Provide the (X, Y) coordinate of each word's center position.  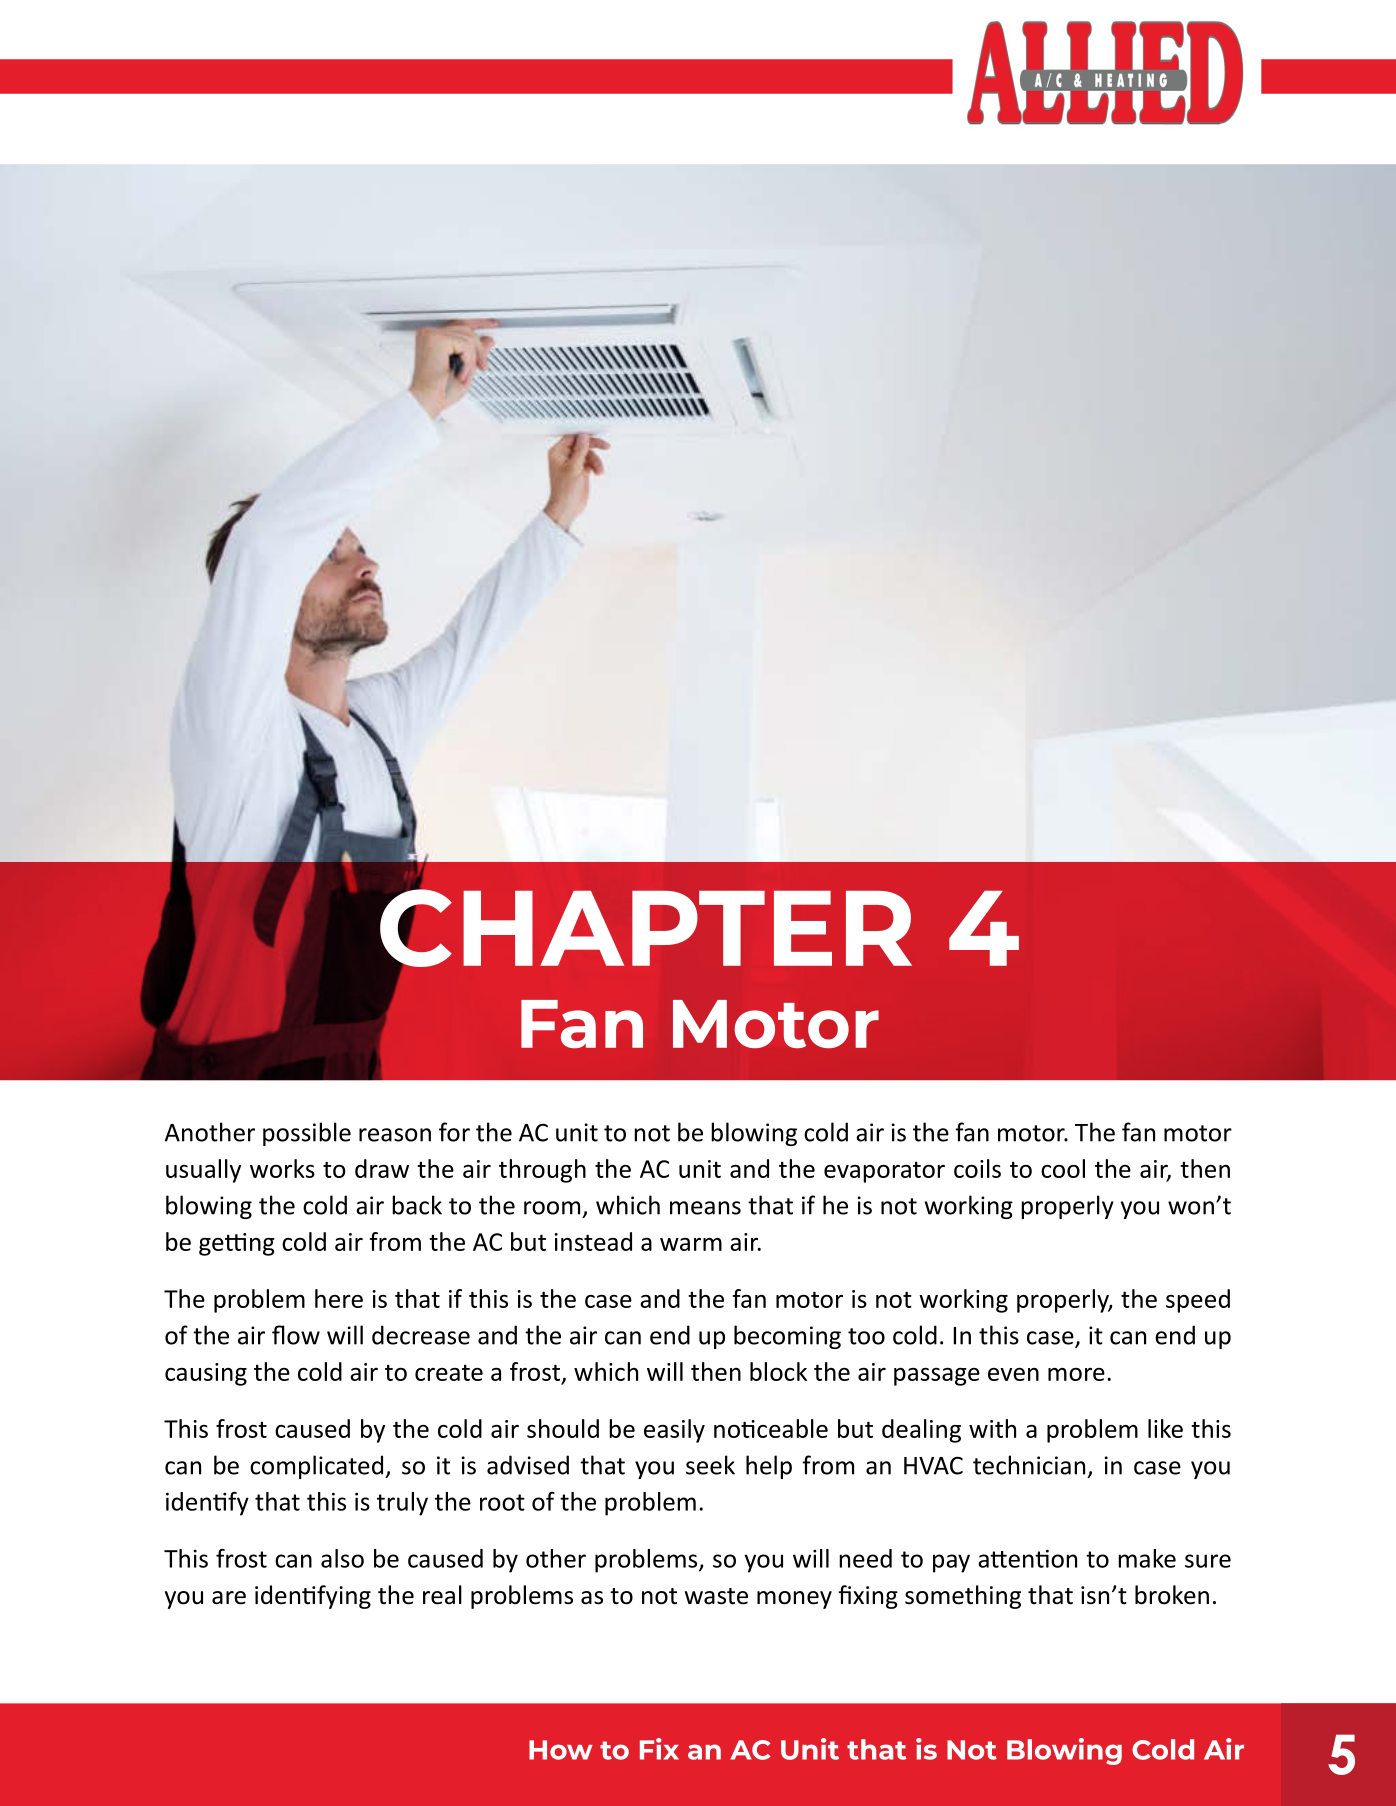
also (342, 1558)
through (542, 1171)
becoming (787, 1337)
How (561, 1750)
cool (1063, 1168)
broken (1172, 1595)
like (1165, 1428)
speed (1198, 1301)
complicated (318, 1467)
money (794, 1600)
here (339, 1298)
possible (307, 1134)
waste (716, 1596)
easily (674, 1431)
